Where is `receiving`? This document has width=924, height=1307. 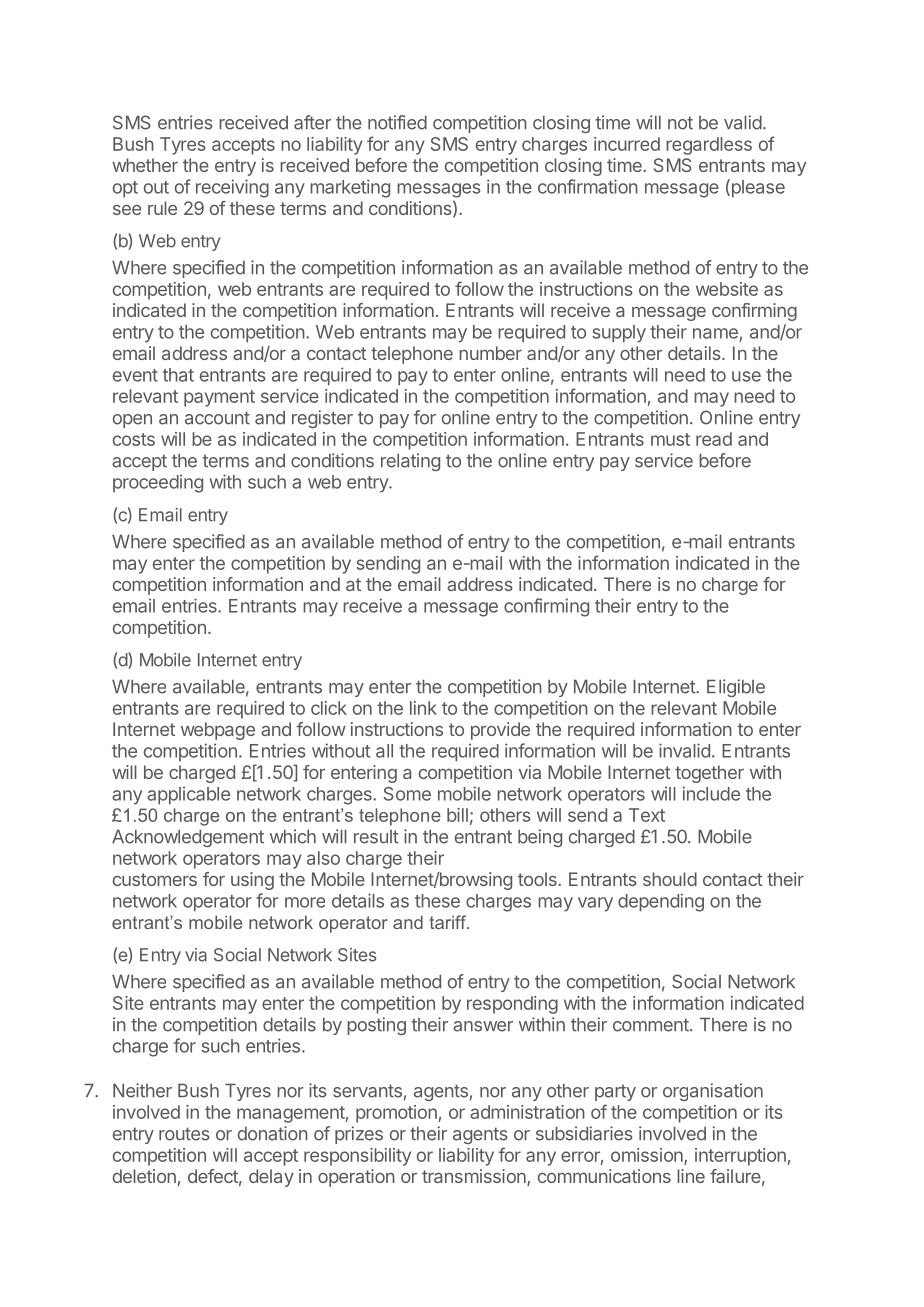
receiving is located at coordinates (232, 188).
